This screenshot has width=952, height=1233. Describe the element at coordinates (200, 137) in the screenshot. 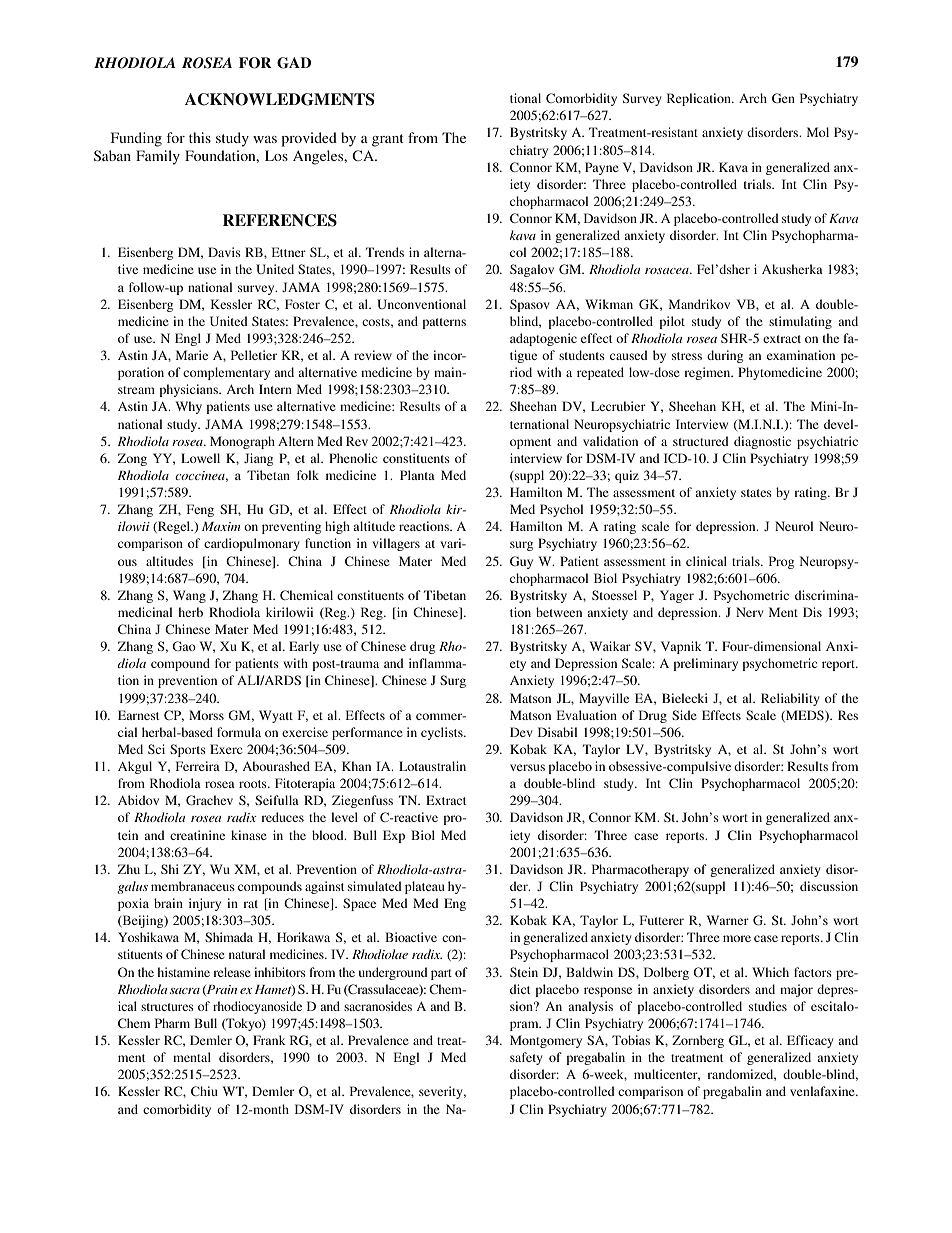

I see `this` at that location.
